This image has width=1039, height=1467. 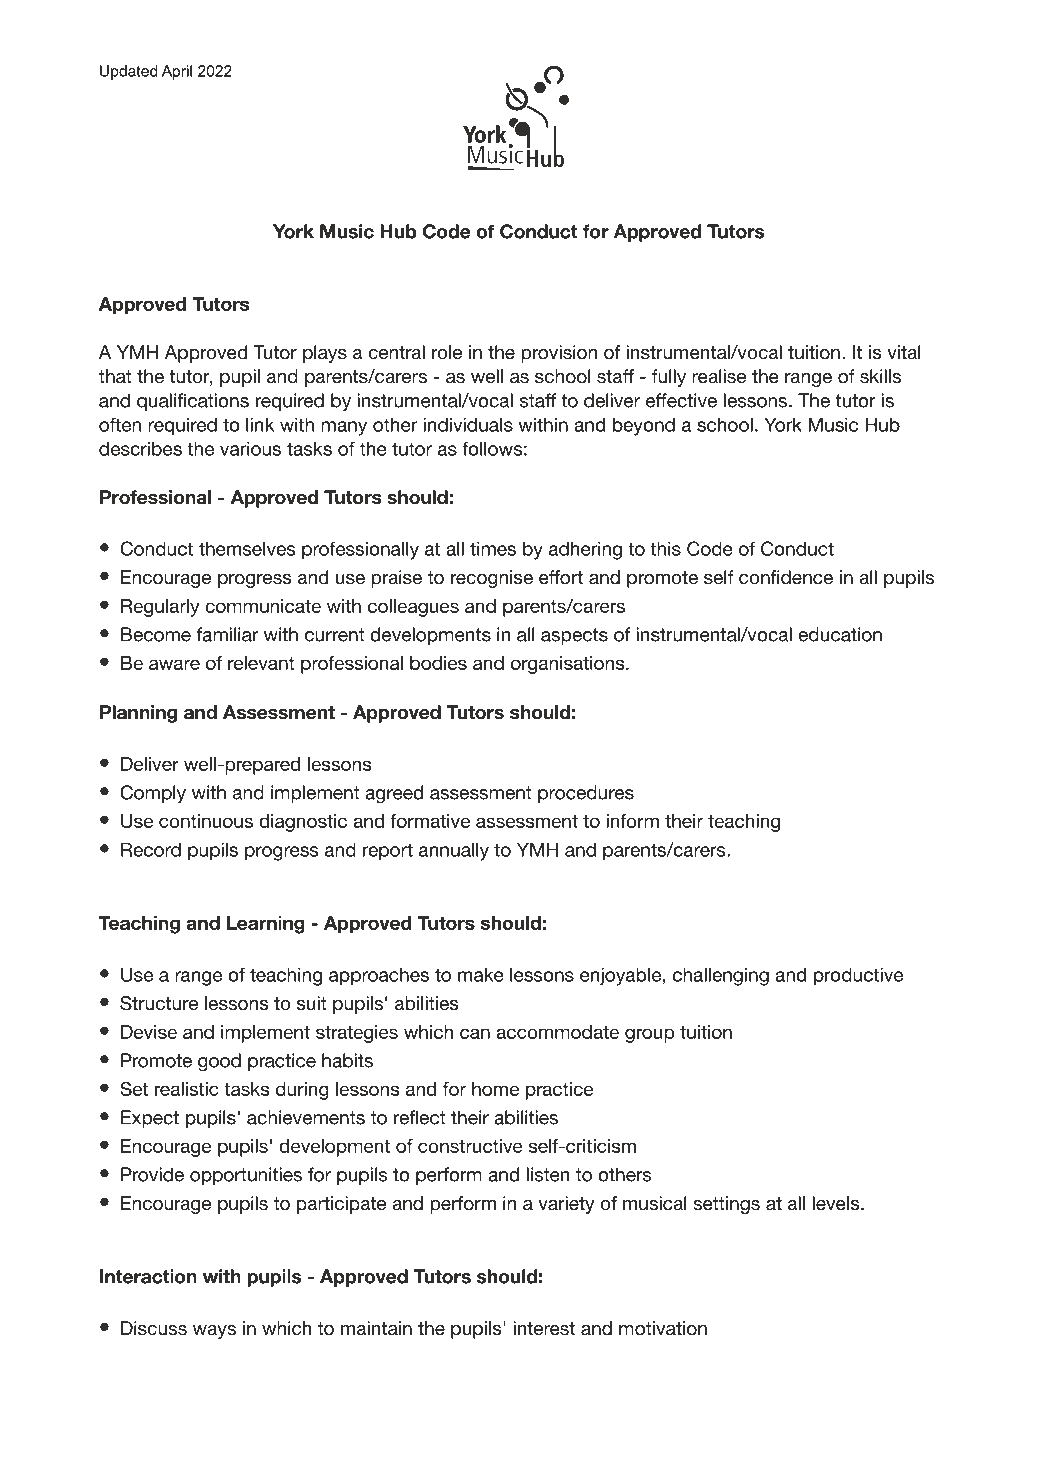 I want to click on levels, so click(x=837, y=1203).
